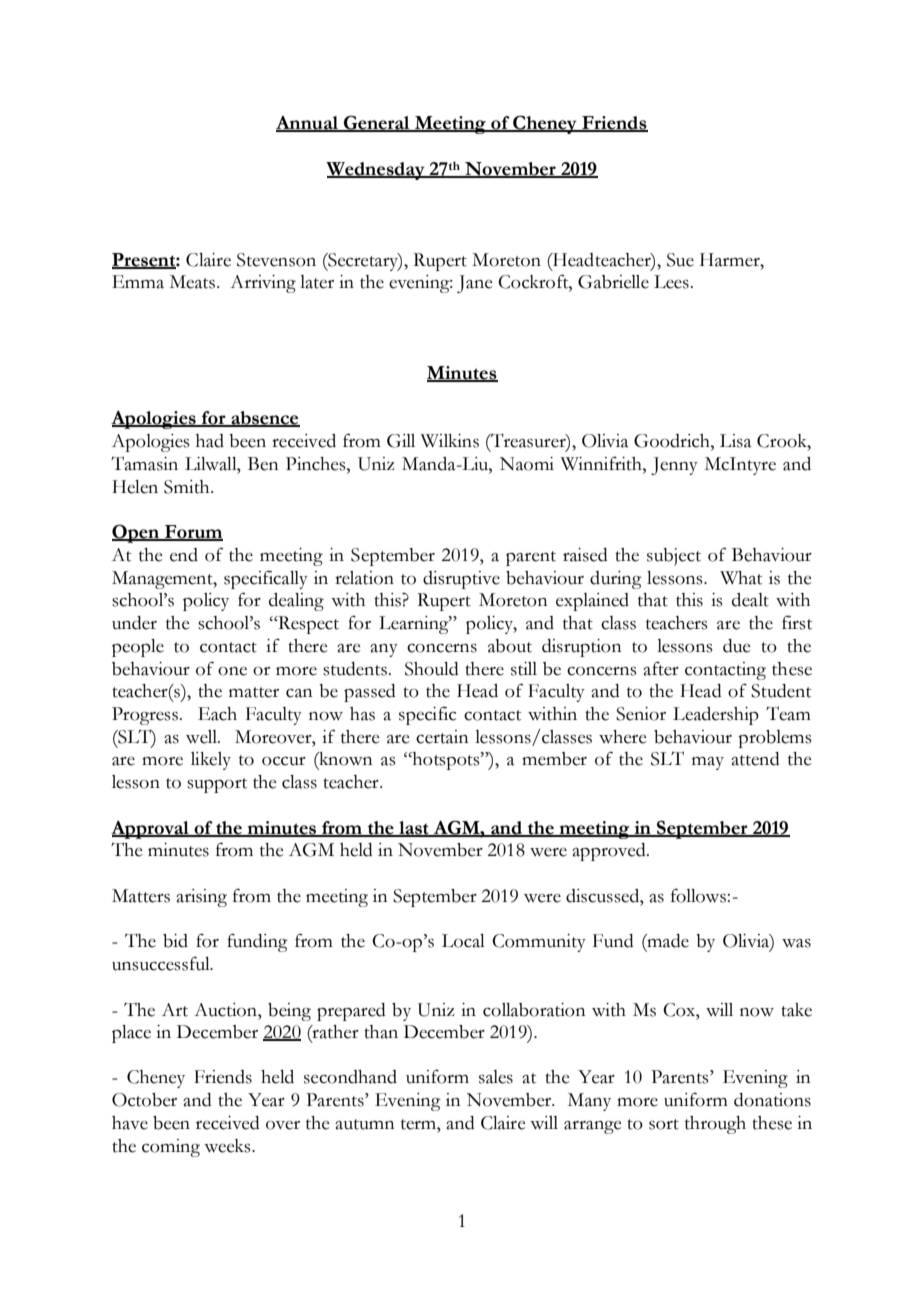 The image size is (924, 1308). What do you see at coordinates (228, 1146) in the page?
I see `weeks` at bounding box center [228, 1146].
